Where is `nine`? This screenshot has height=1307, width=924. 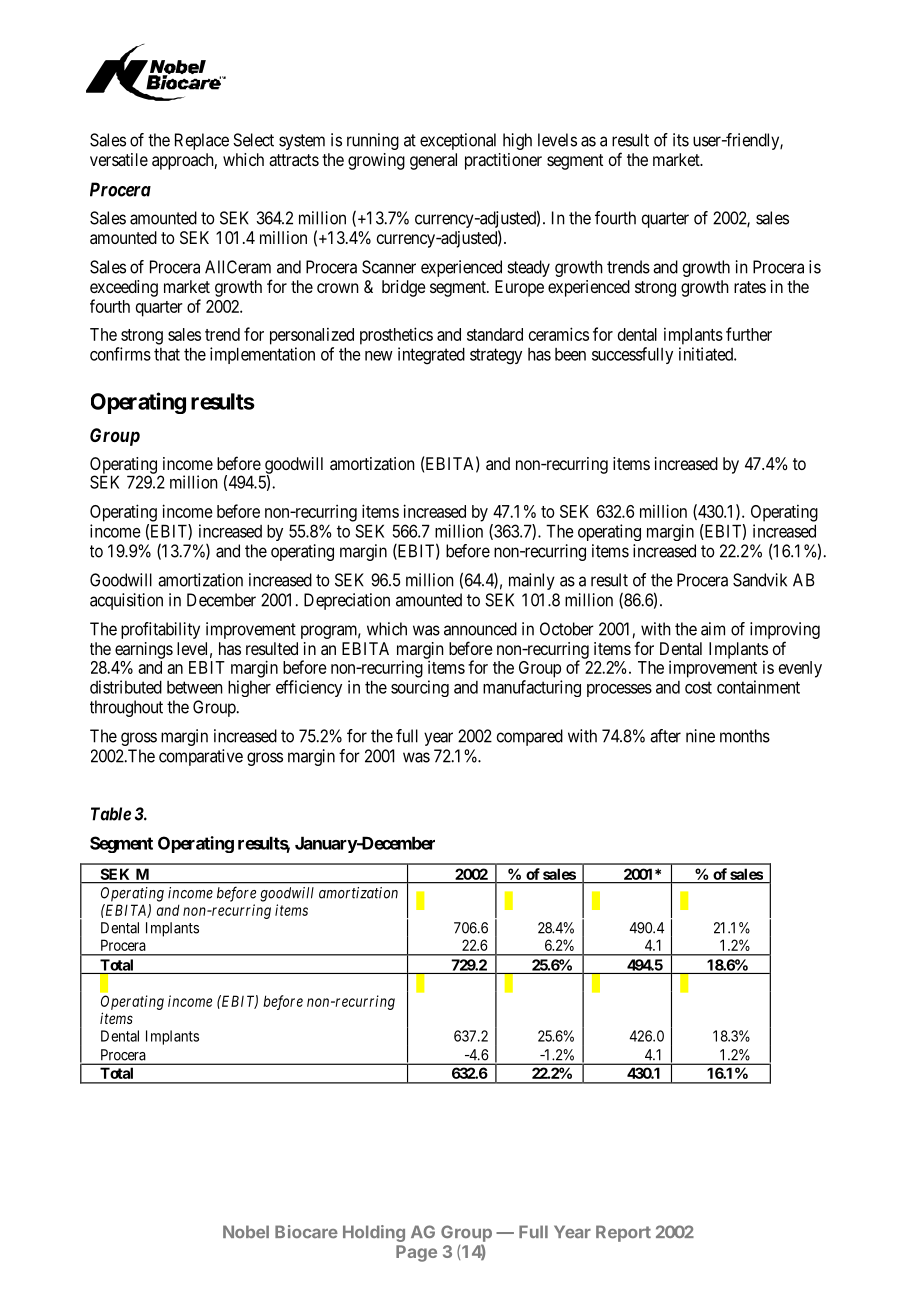 nine is located at coordinates (700, 736).
